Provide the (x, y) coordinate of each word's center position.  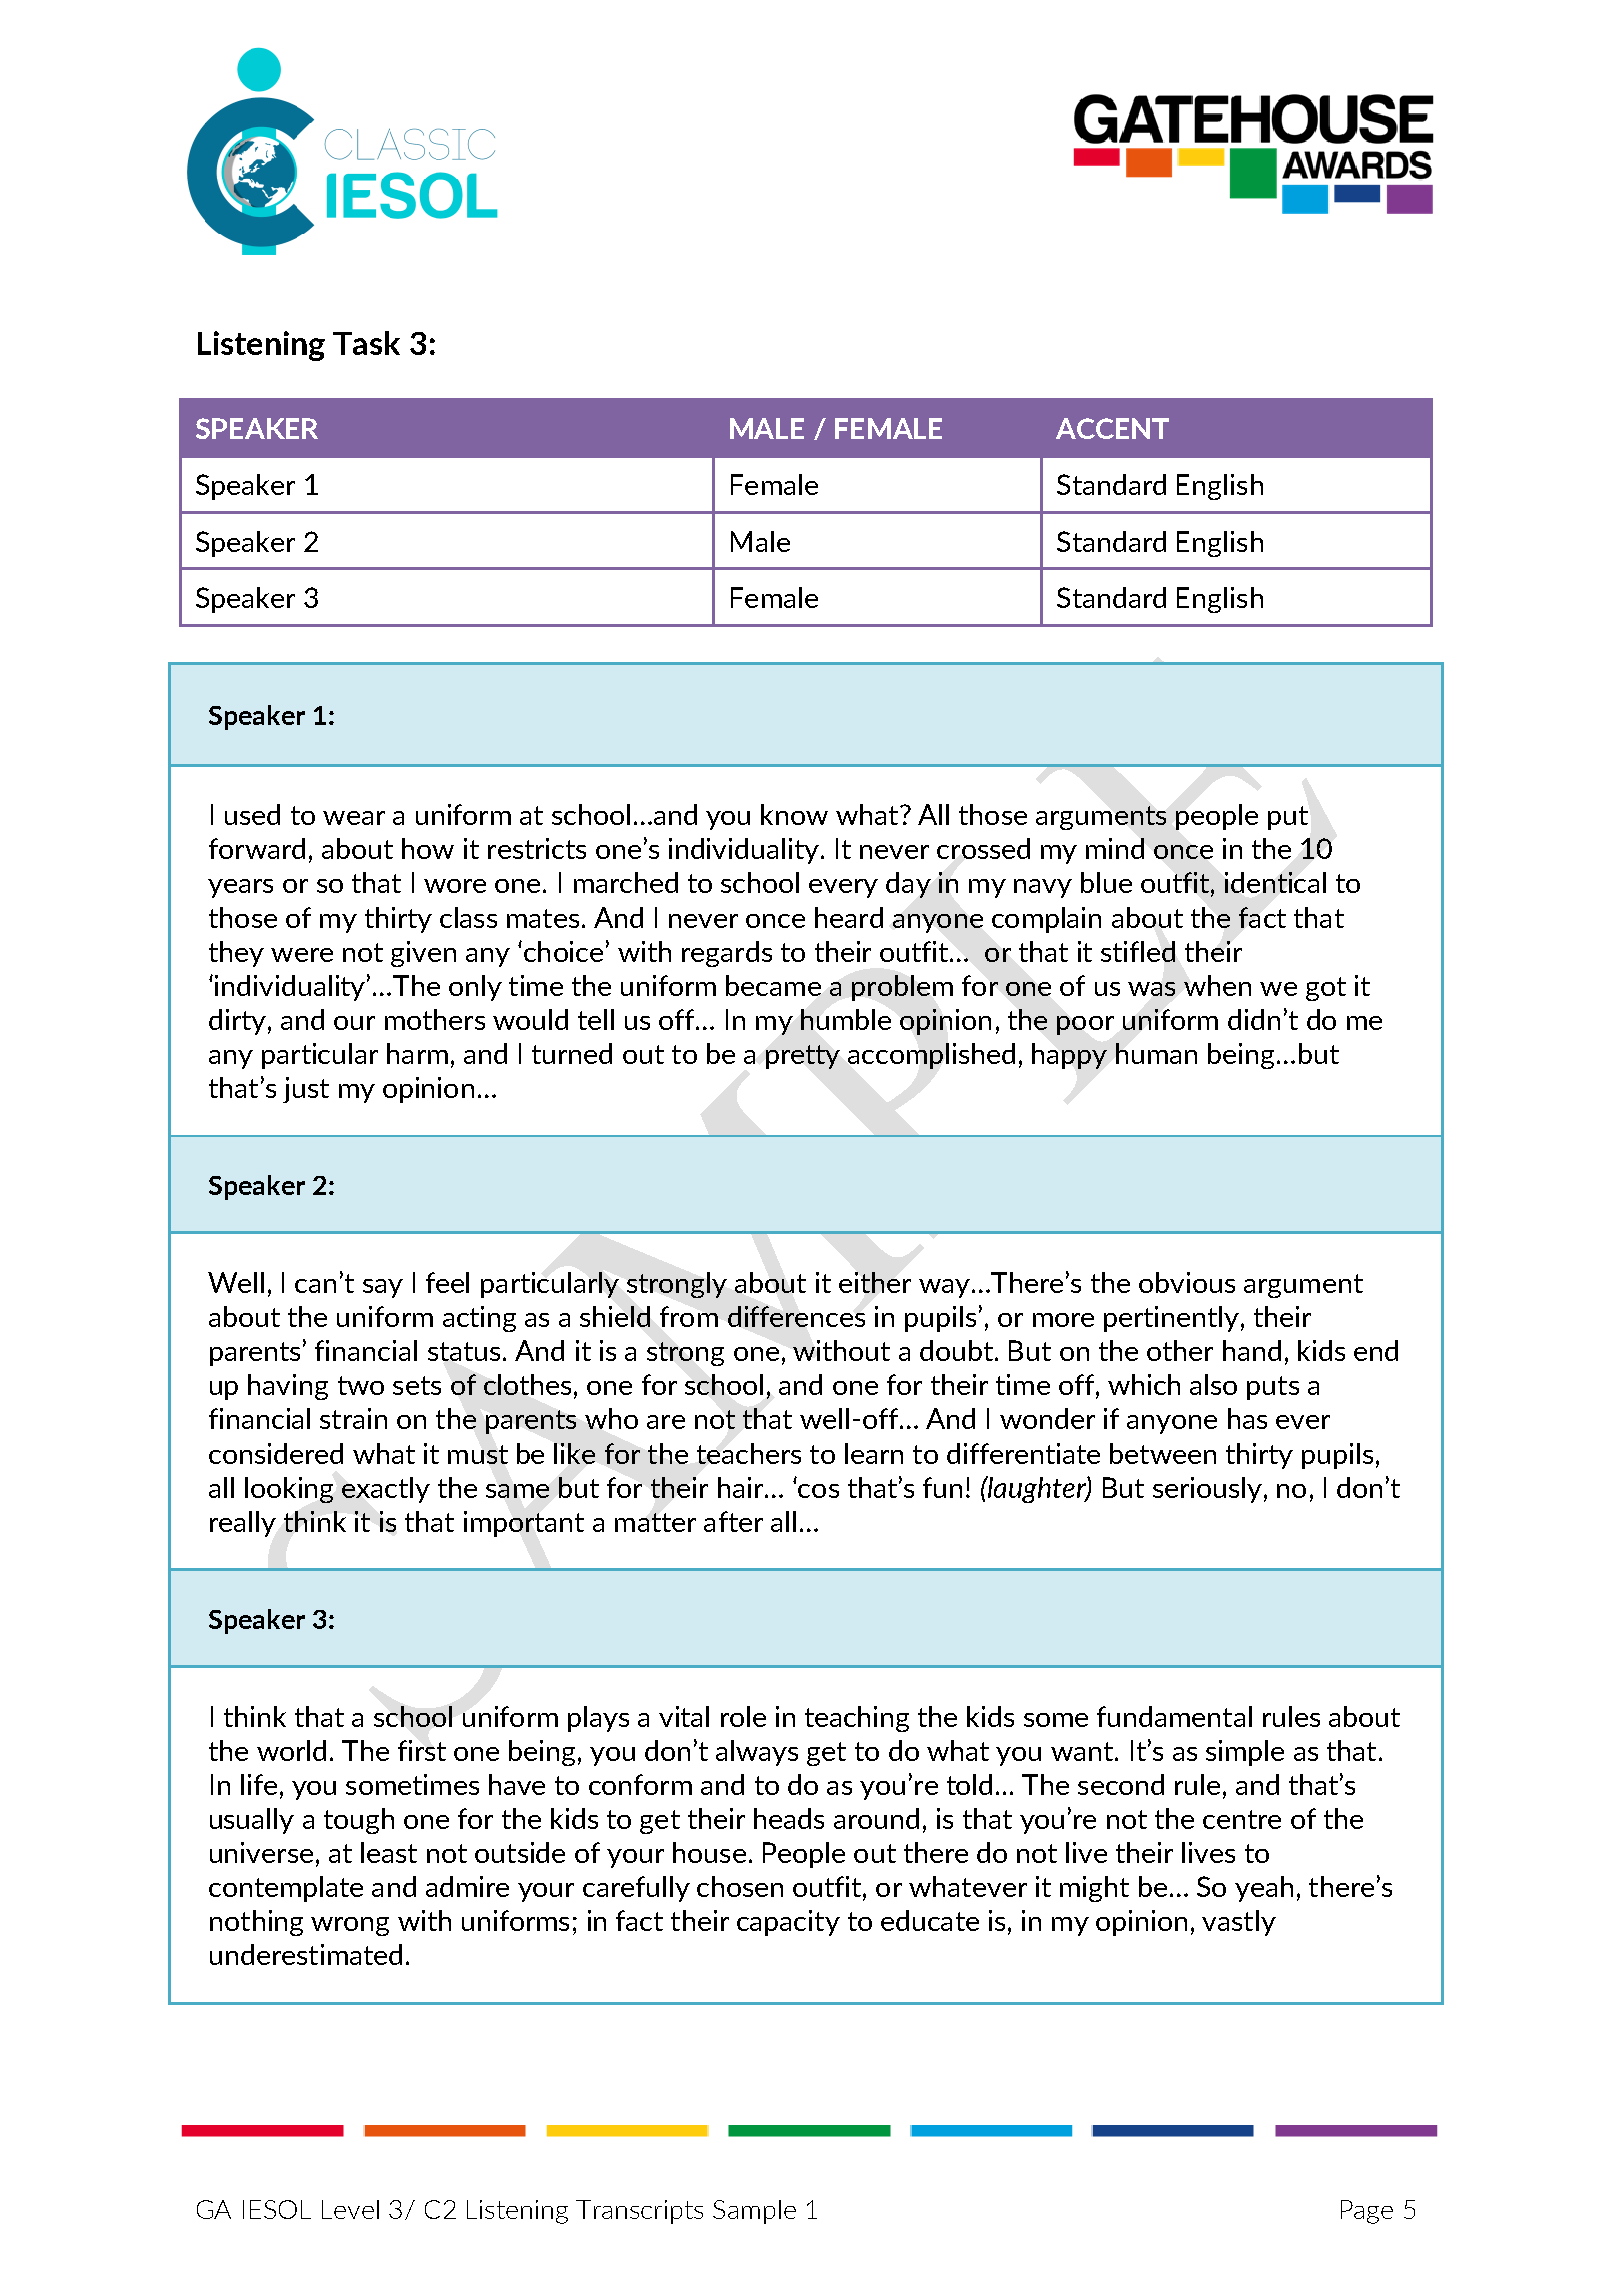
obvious (1187, 1282)
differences (796, 1316)
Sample (754, 2212)
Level (350, 2209)
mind (1115, 848)
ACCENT (1112, 428)
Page (1367, 2212)
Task (366, 343)
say (383, 1288)
